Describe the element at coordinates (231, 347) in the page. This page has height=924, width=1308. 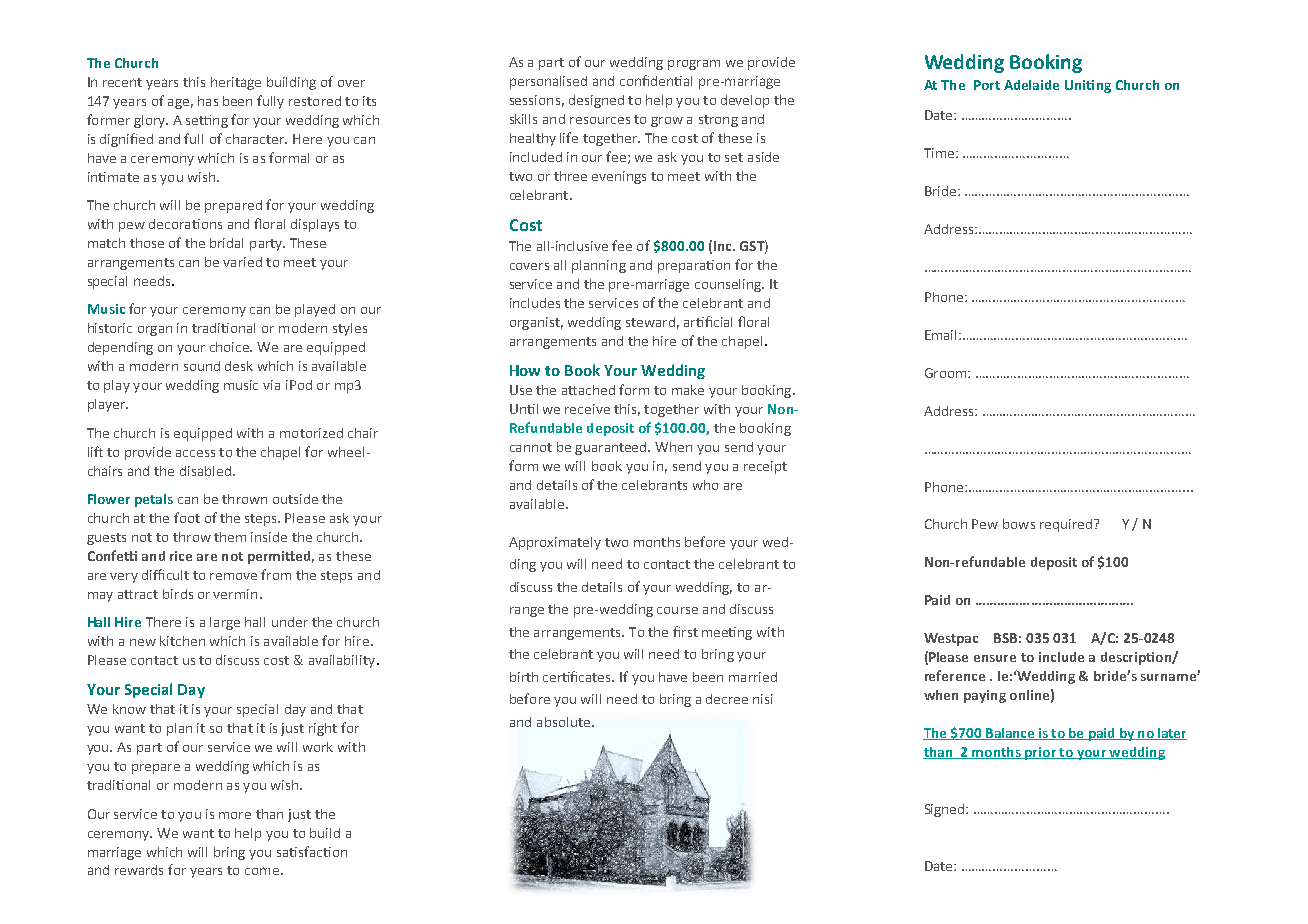
I see `choice` at that location.
